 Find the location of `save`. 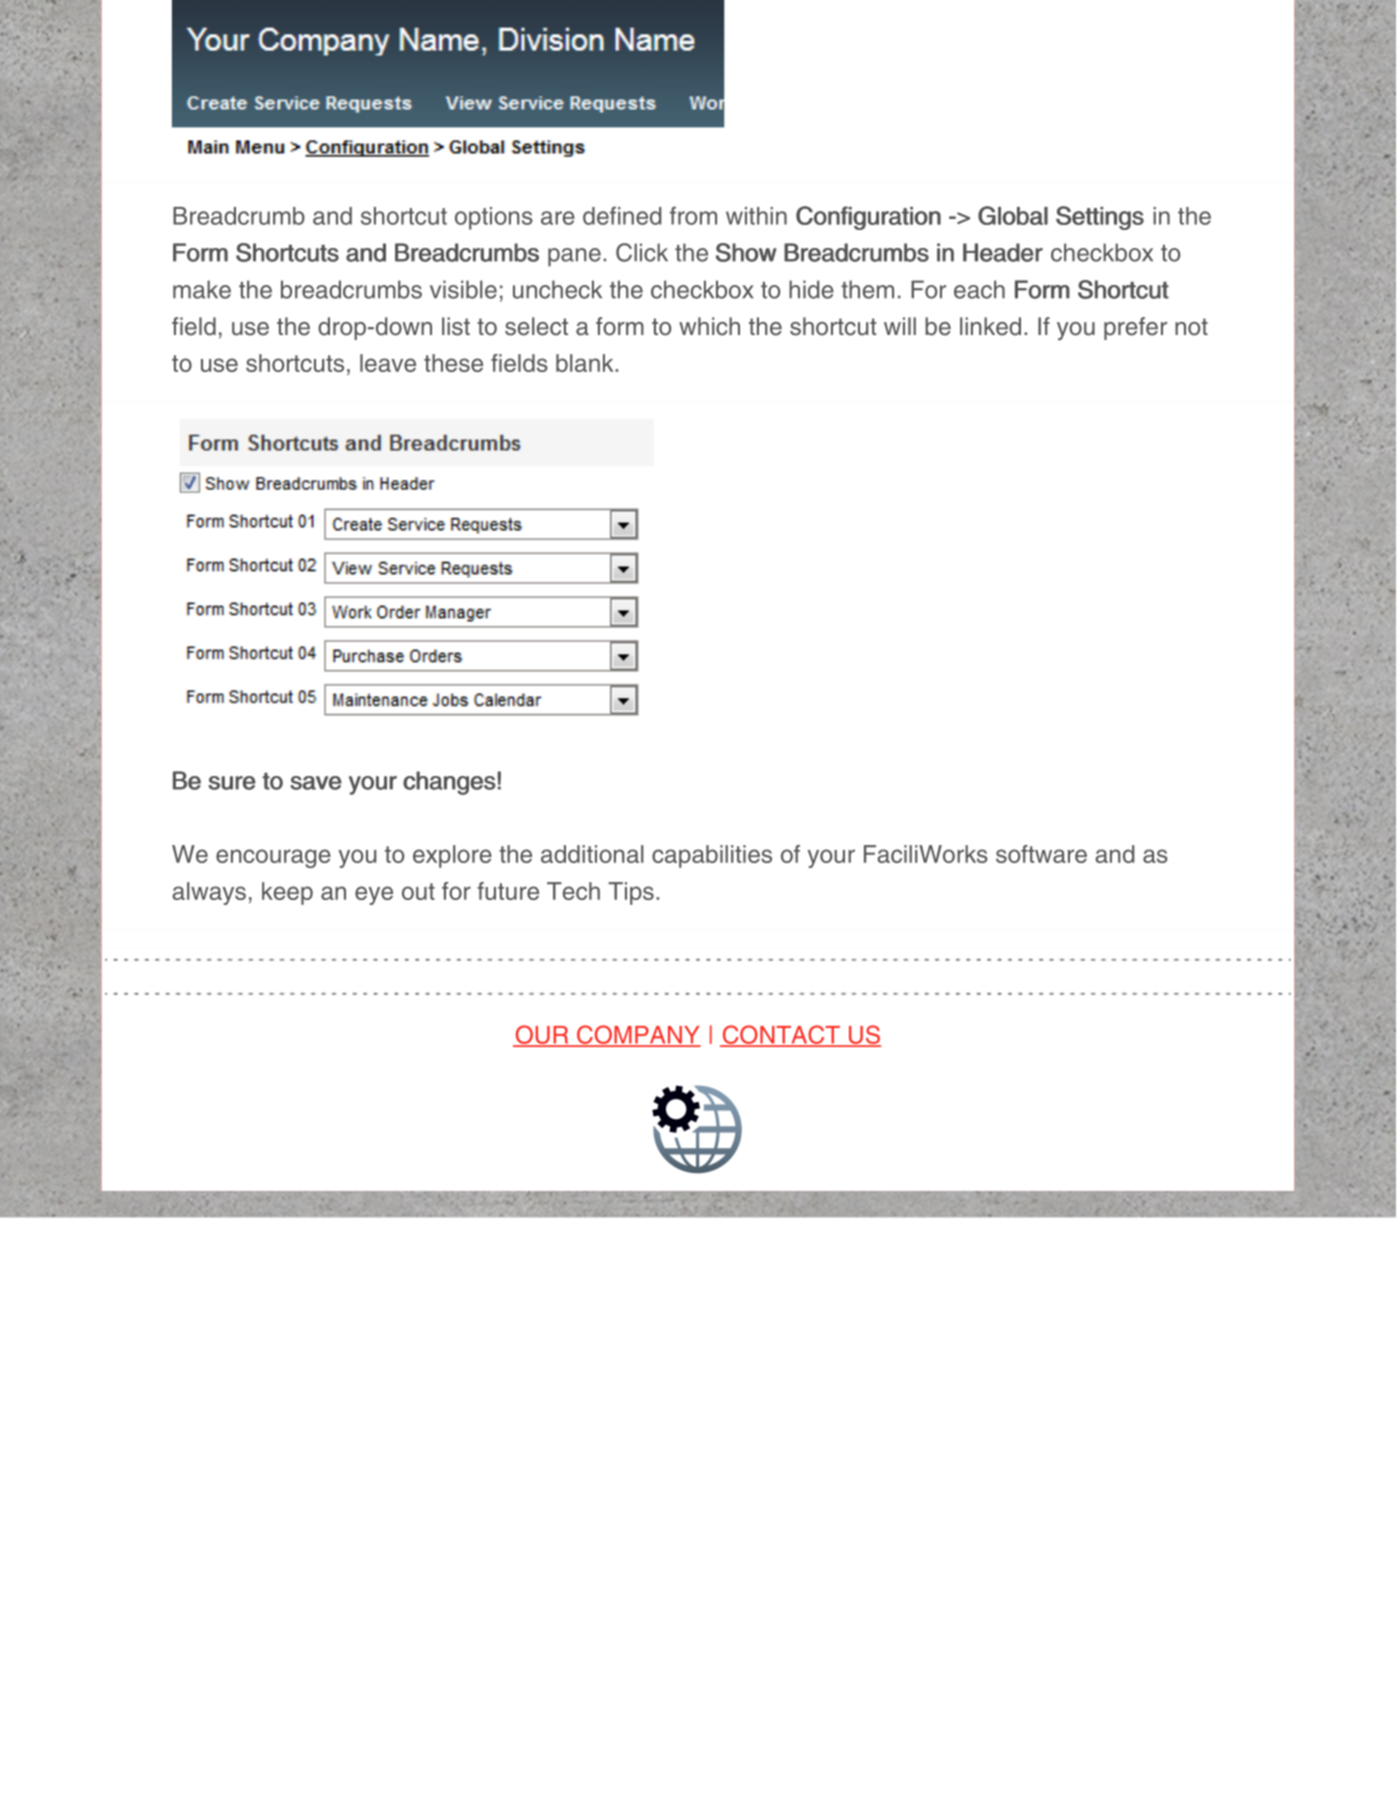

save is located at coordinates (316, 783).
